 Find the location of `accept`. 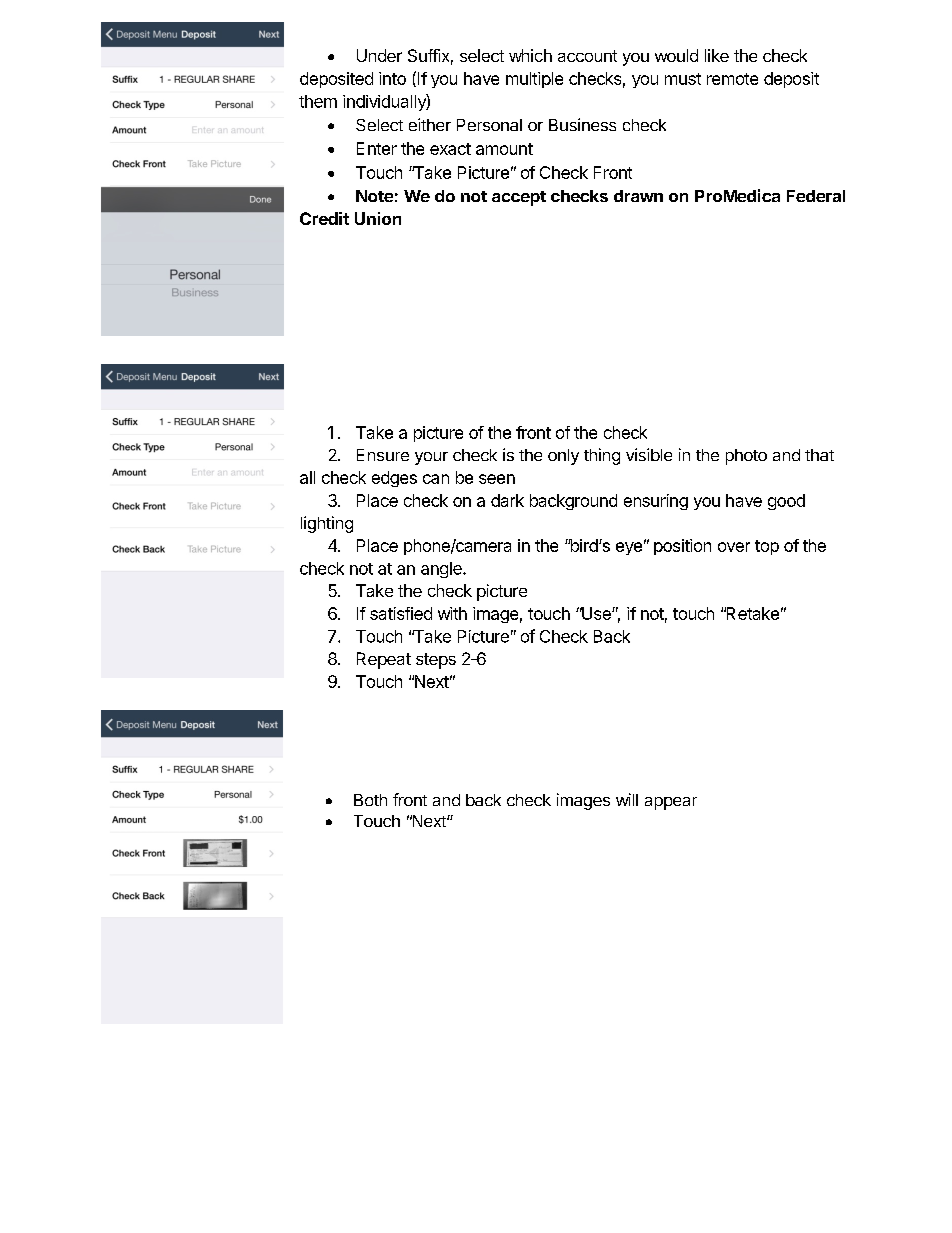

accept is located at coordinates (519, 198).
